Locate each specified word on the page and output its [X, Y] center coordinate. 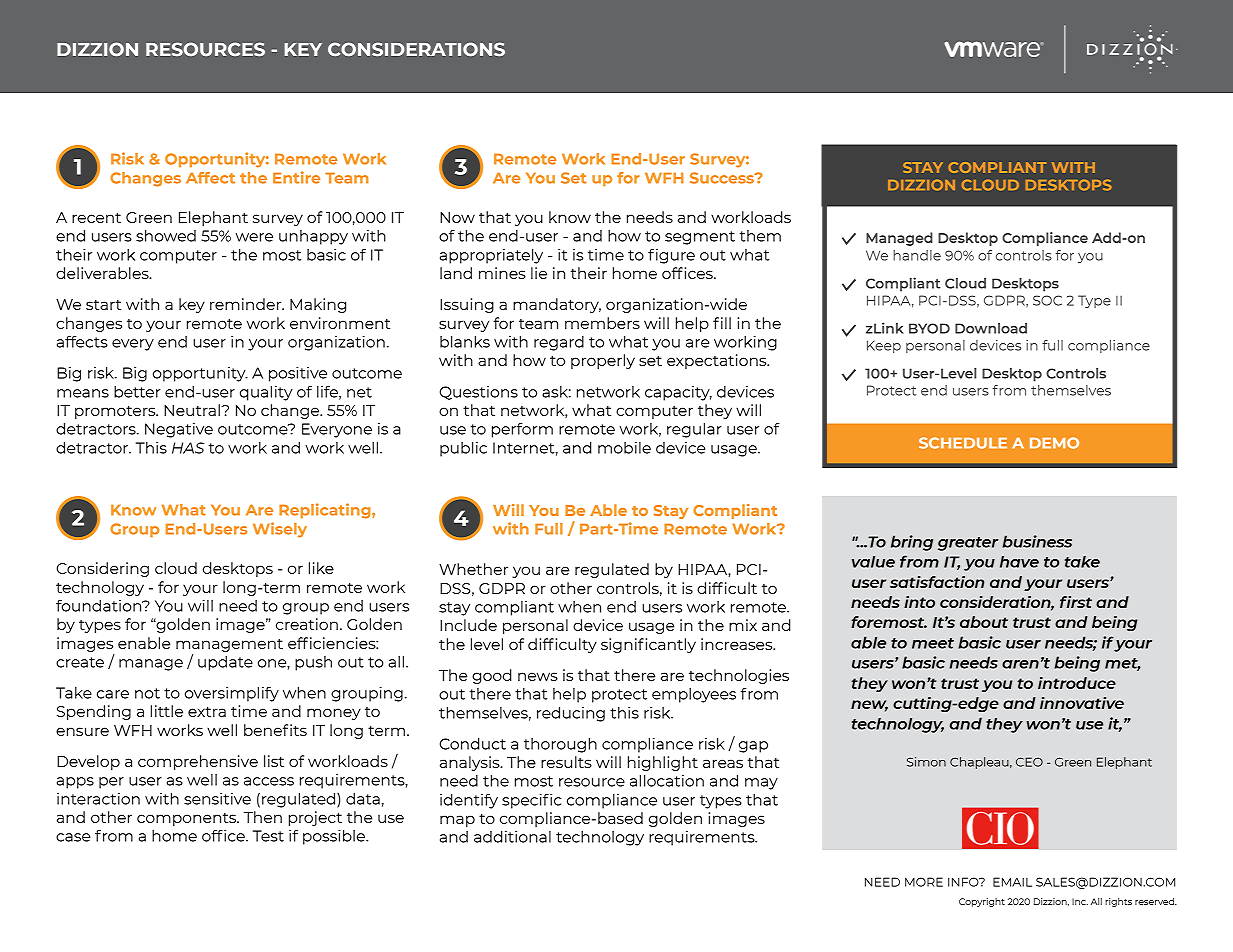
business [1037, 541]
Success [723, 178]
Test [268, 836]
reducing [571, 714]
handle [917, 255]
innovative [1082, 703]
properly [603, 361]
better [137, 392]
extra [207, 712]
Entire [296, 177]
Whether [473, 569]
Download [991, 328]
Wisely [280, 530]
